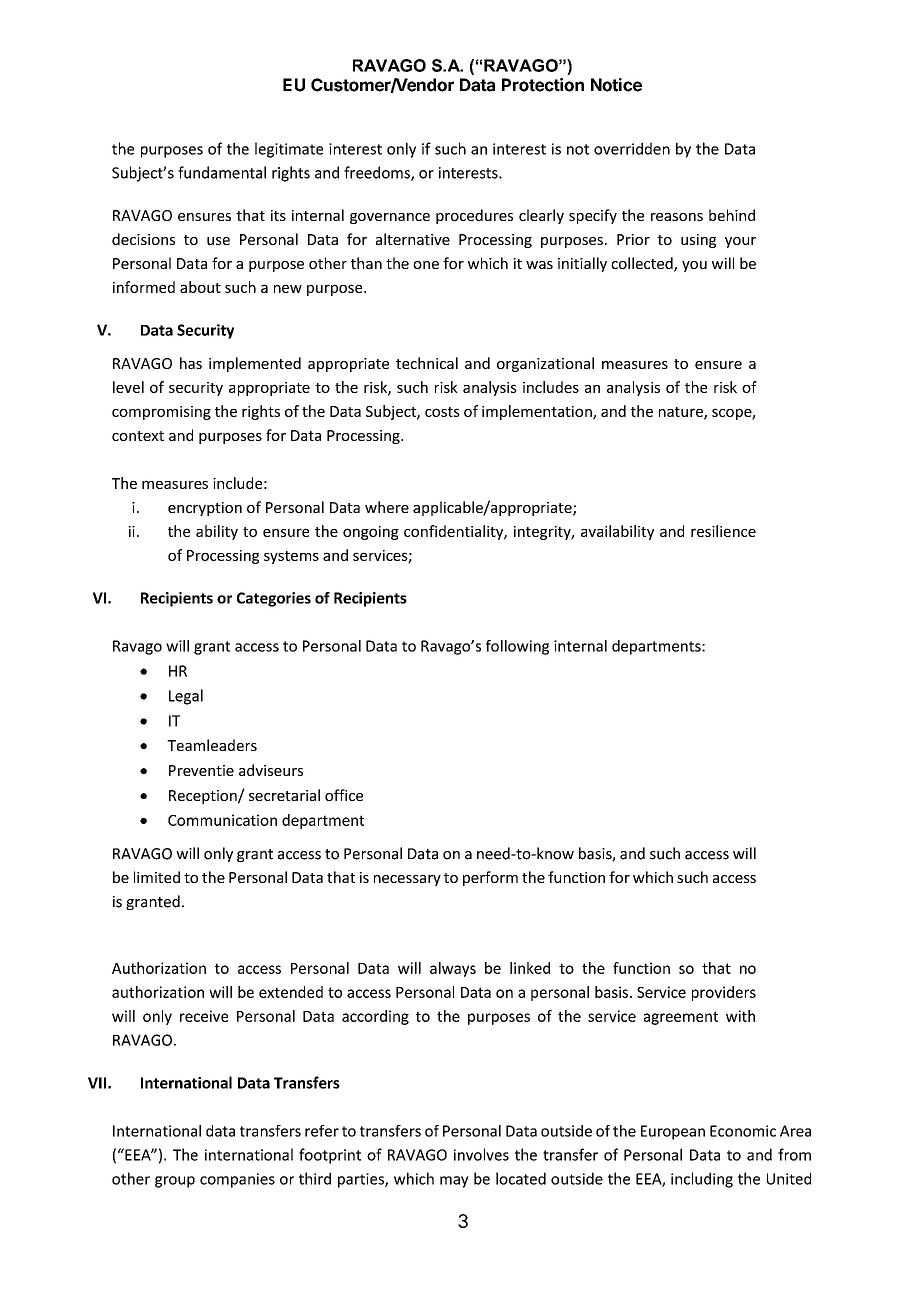 The width and height of the screenshot is (924, 1308). I want to click on overridden, so click(632, 148).
